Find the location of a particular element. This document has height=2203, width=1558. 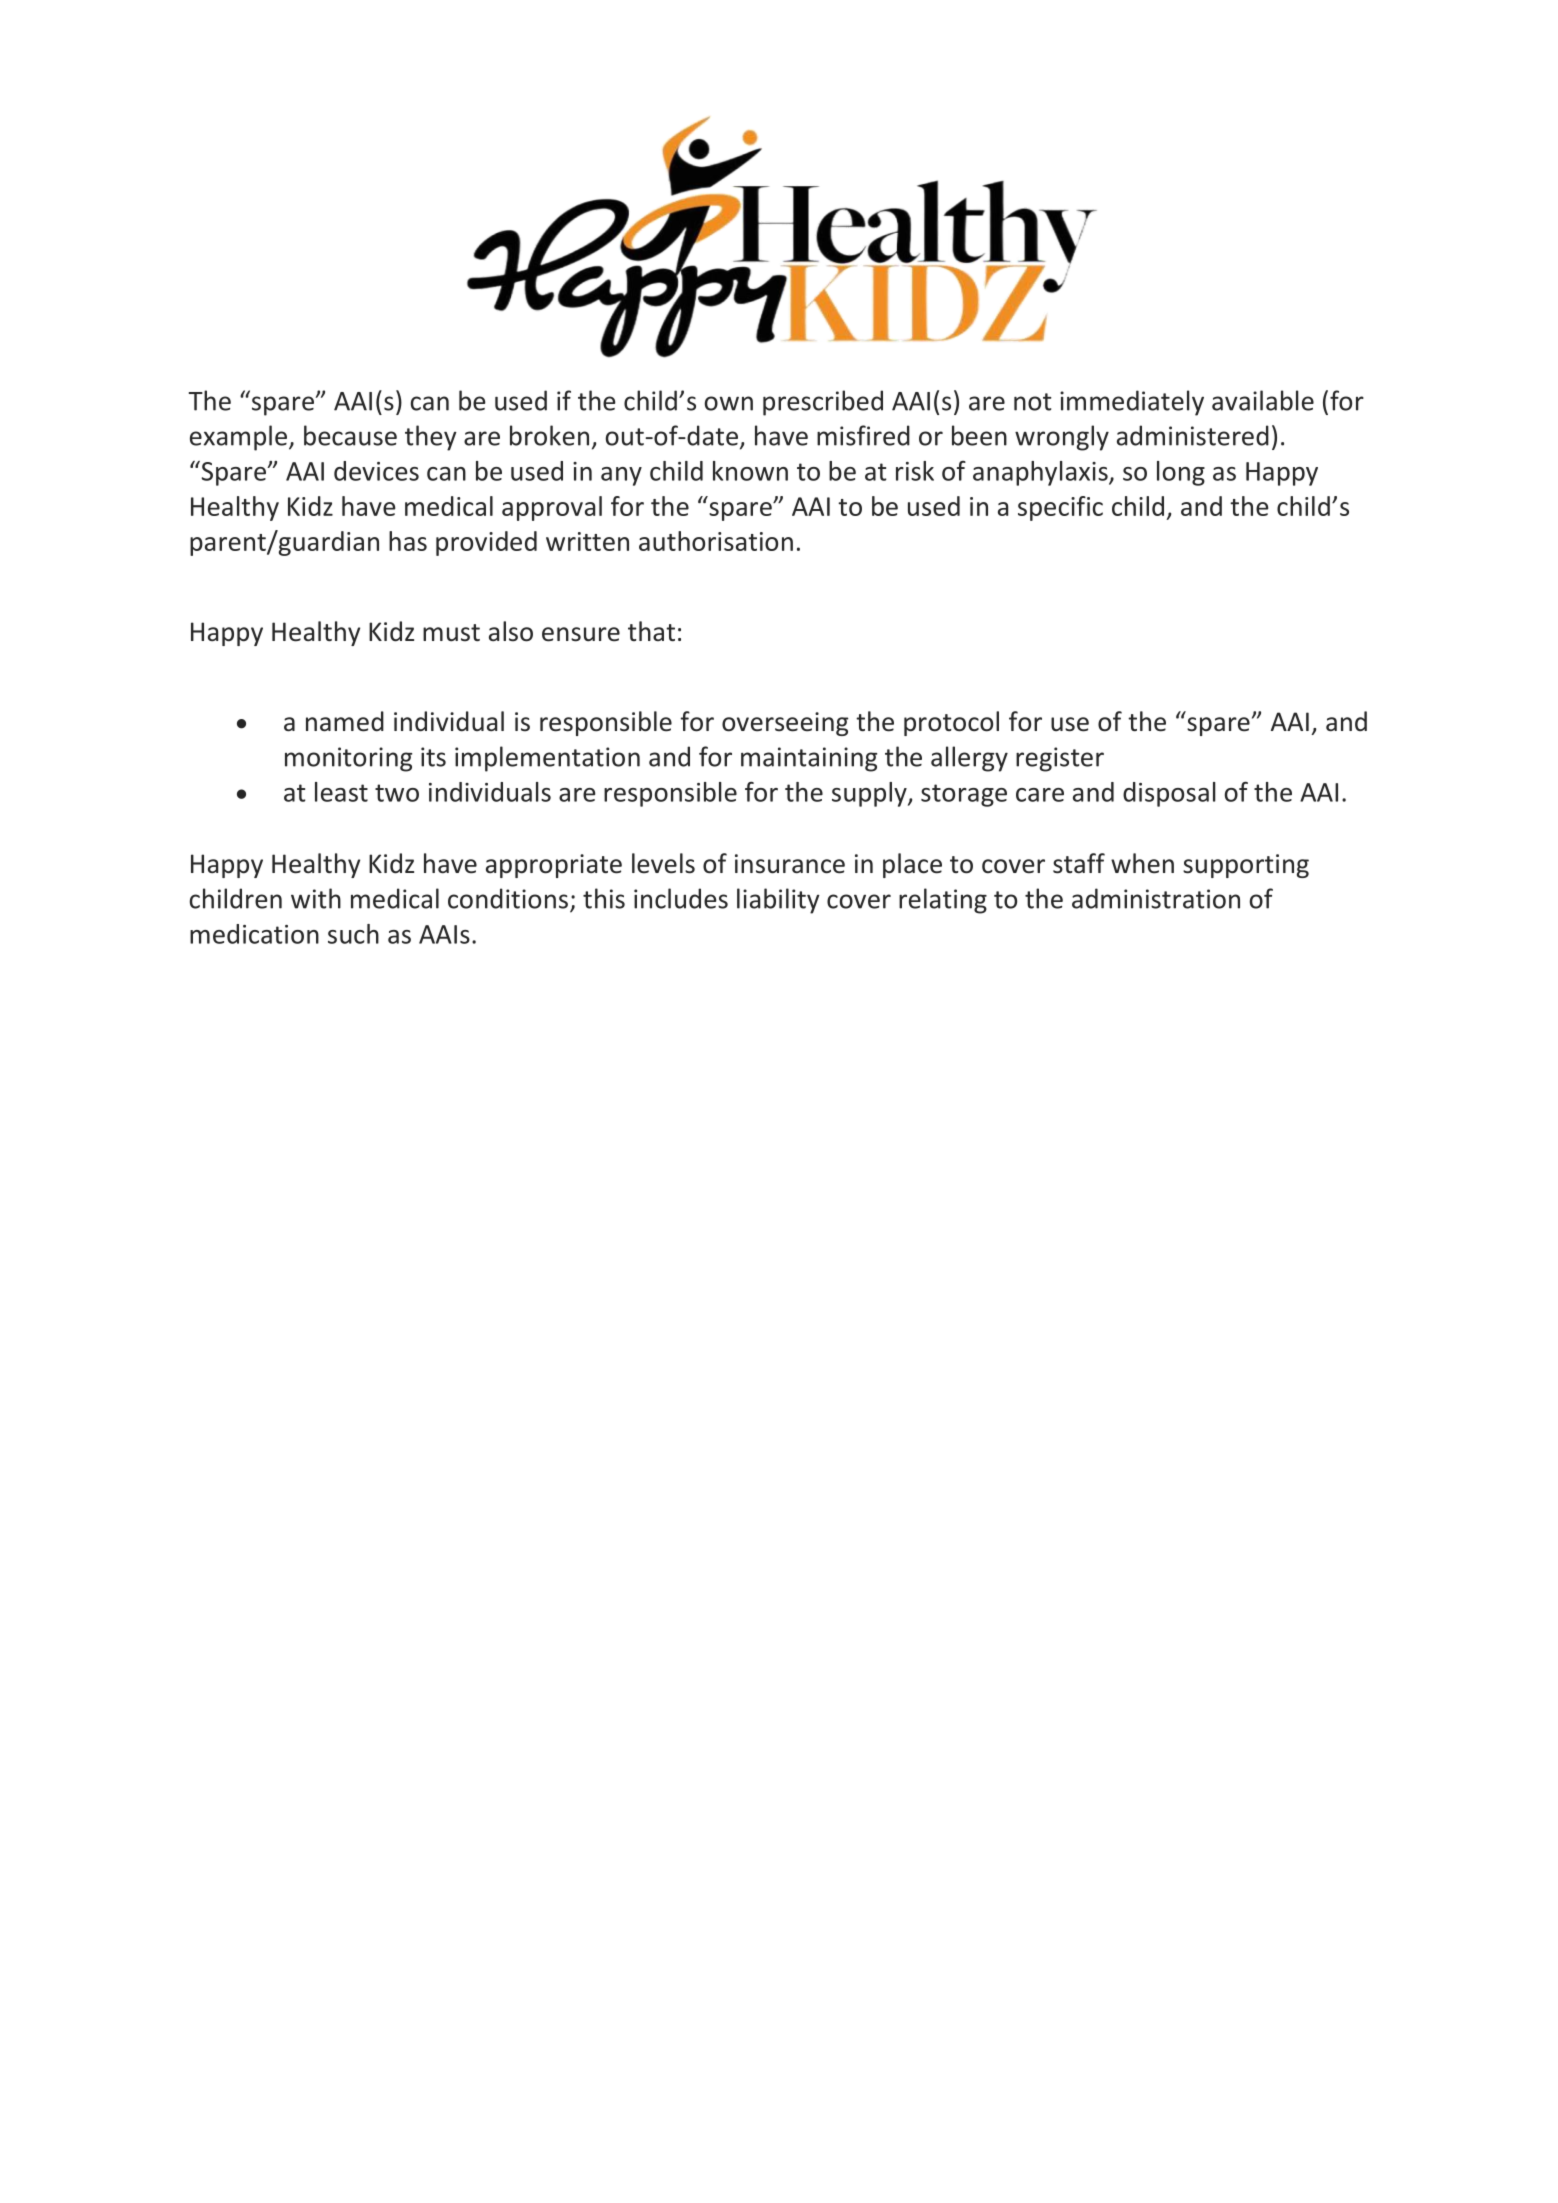

that is located at coordinates (651, 631).
